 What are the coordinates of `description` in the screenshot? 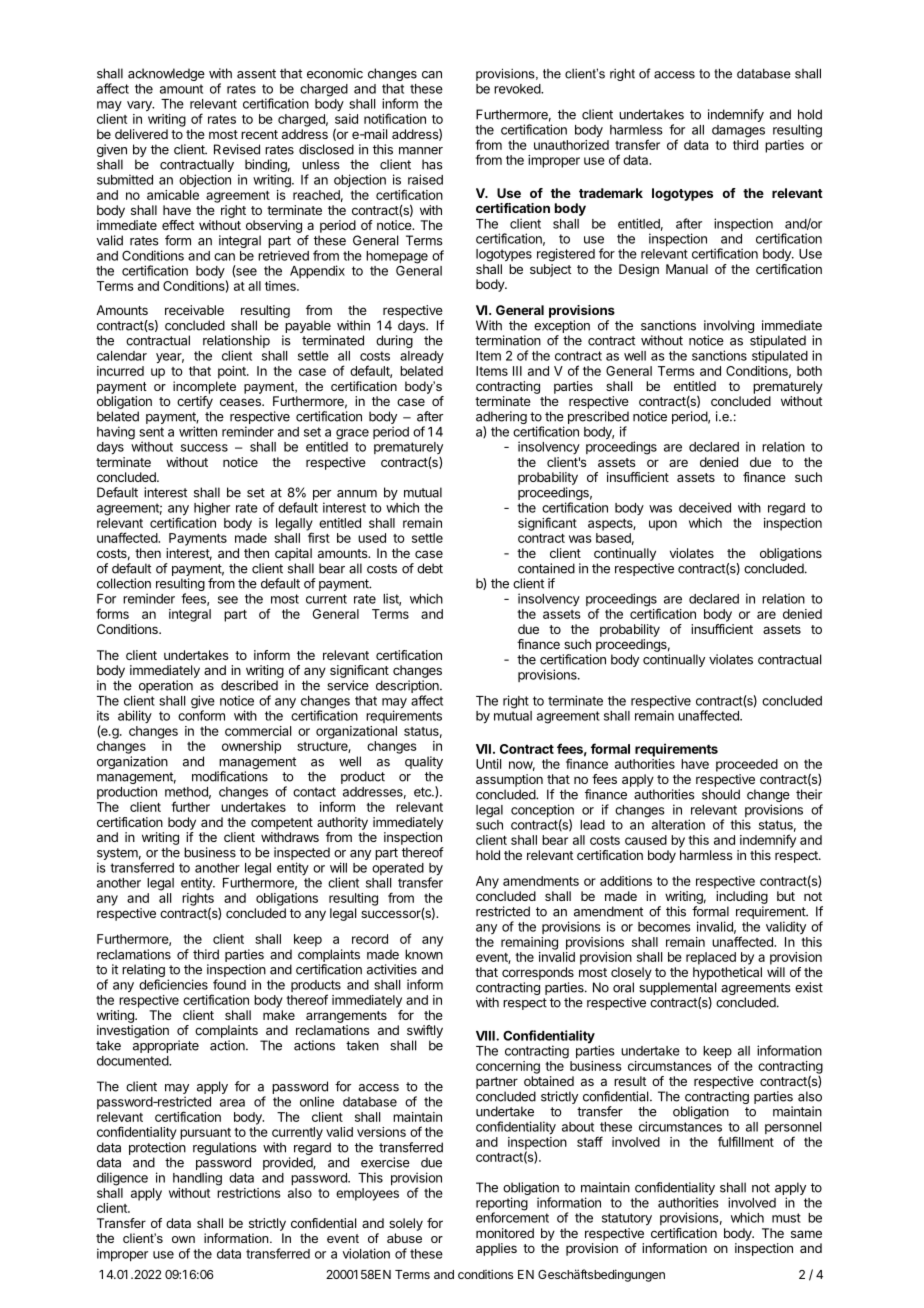 It's located at (408, 686).
